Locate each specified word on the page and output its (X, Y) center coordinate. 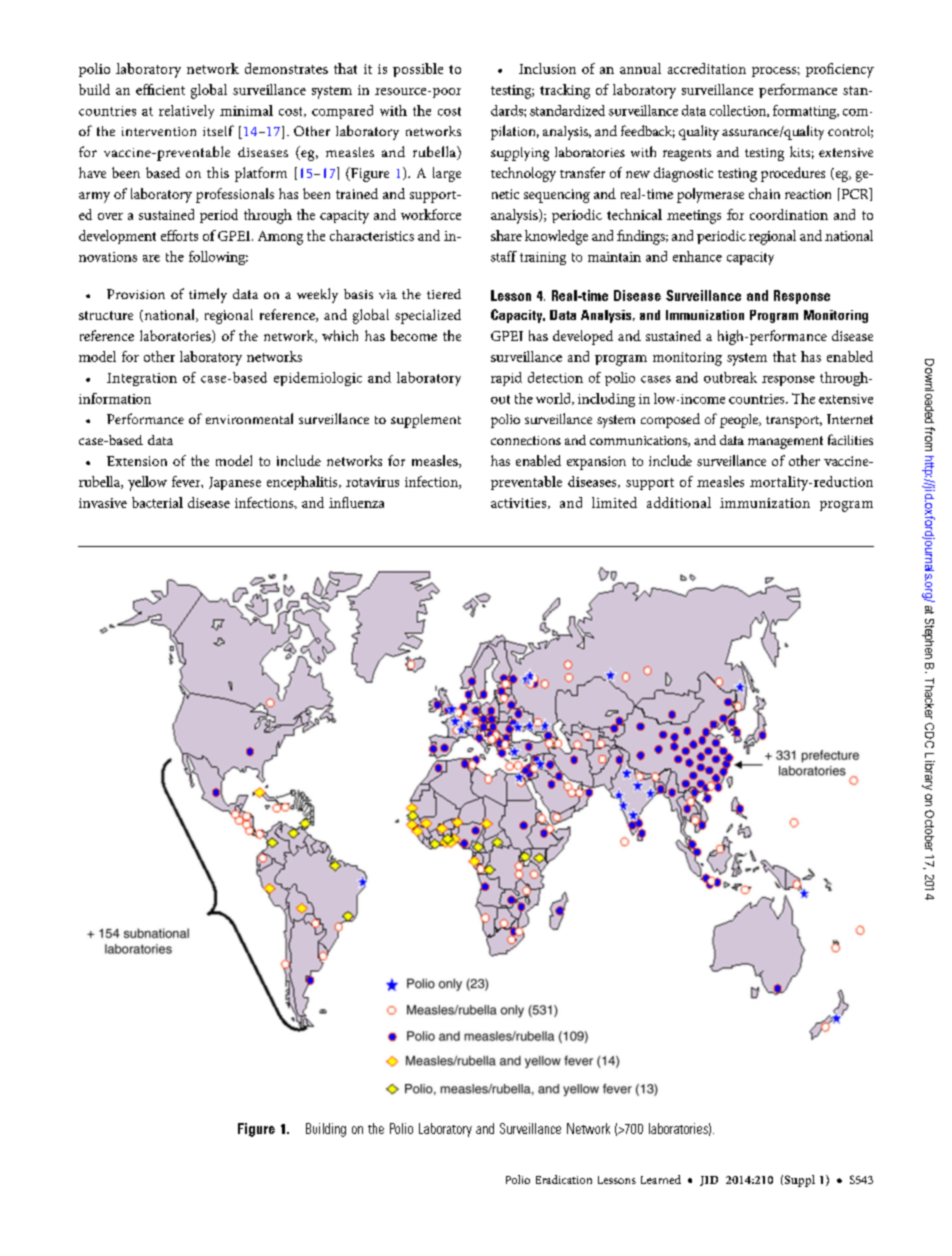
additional (679, 502)
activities (520, 503)
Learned (661, 1179)
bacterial (157, 502)
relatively (186, 112)
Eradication (564, 1179)
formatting (806, 112)
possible (418, 70)
